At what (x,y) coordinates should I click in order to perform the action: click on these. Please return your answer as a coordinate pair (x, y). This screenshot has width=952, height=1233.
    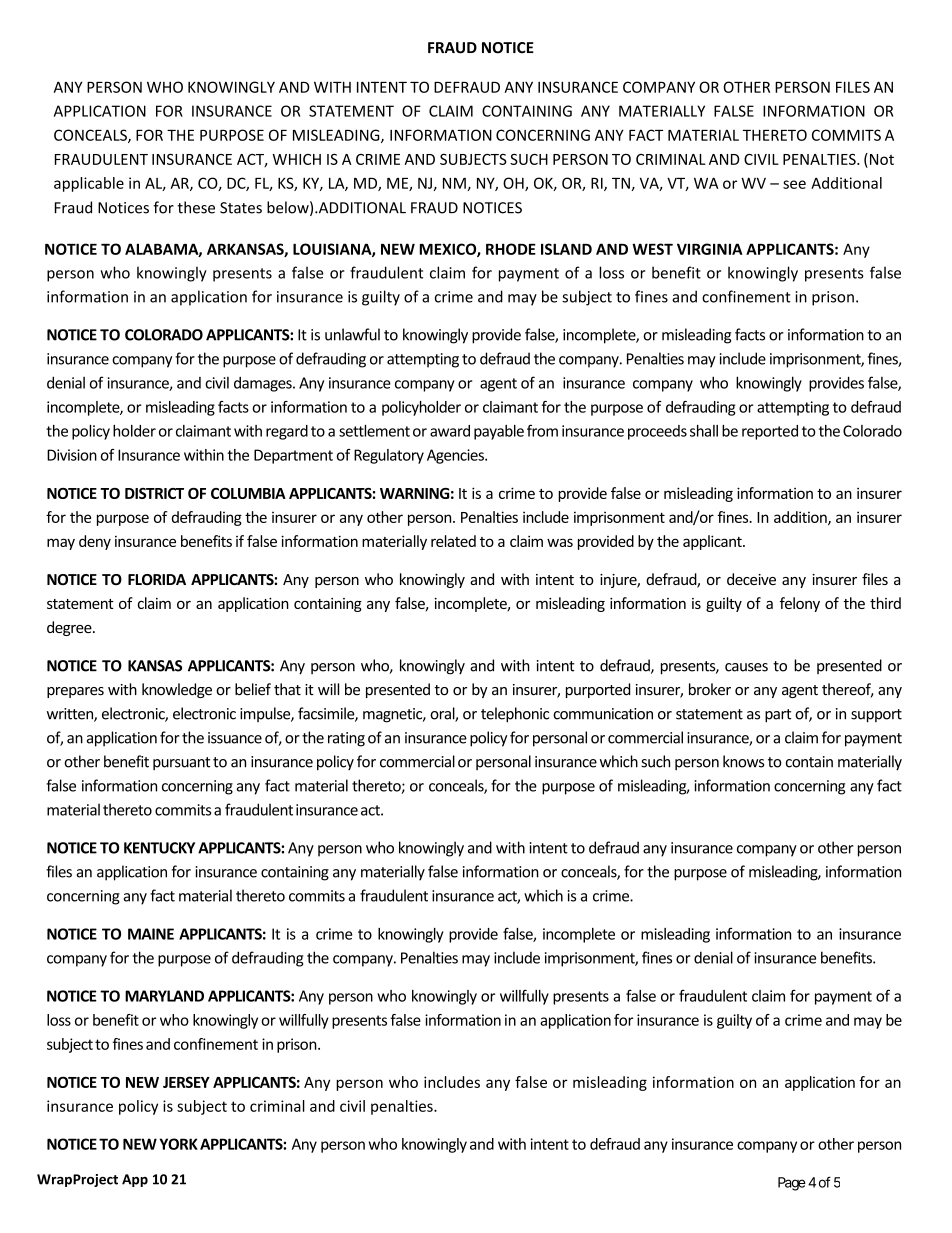
    Looking at the image, I should click on (196, 207).
